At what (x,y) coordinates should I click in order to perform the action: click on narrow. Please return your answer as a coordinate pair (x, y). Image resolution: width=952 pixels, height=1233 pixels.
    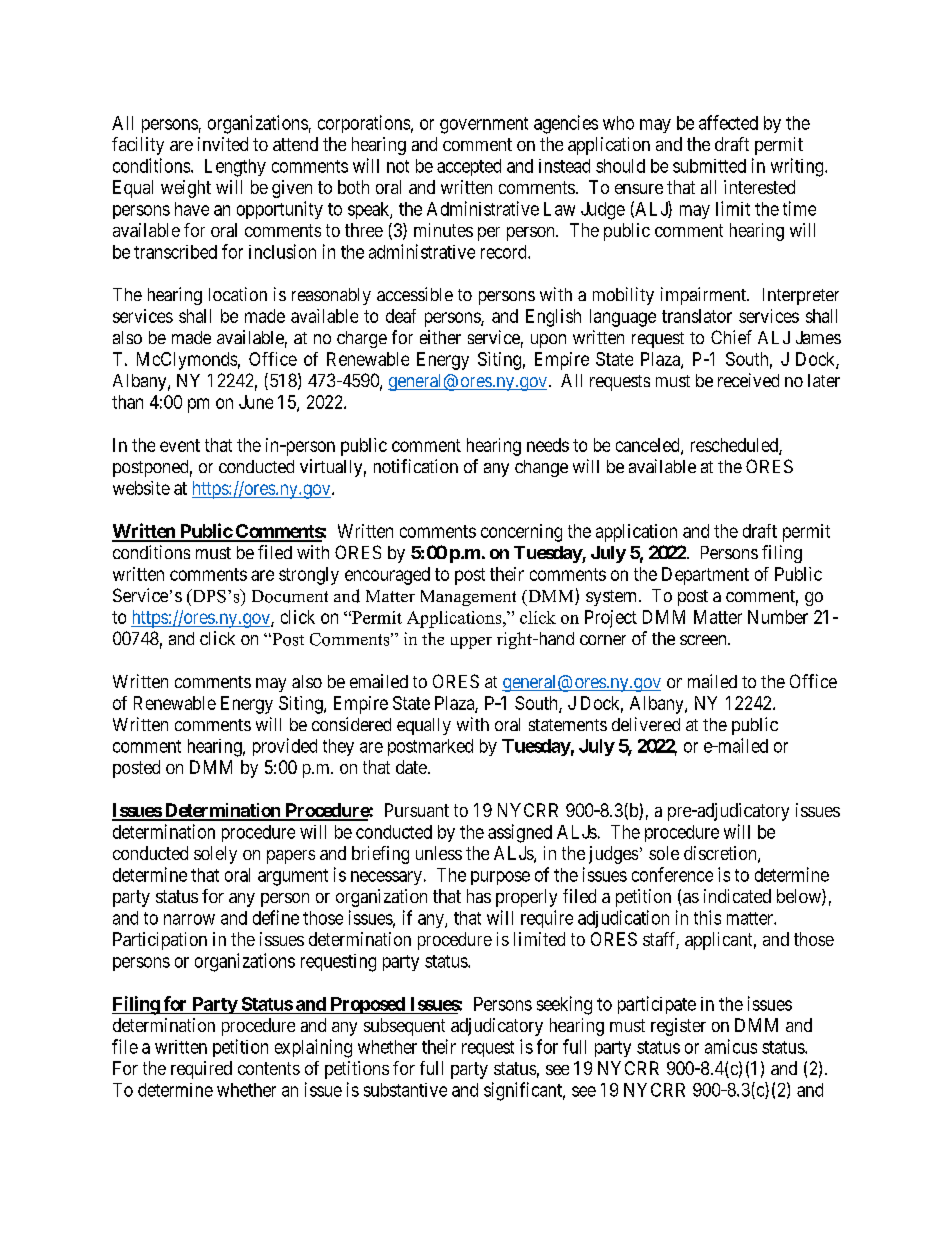
    Looking at the image, I should click on (189, 919).
